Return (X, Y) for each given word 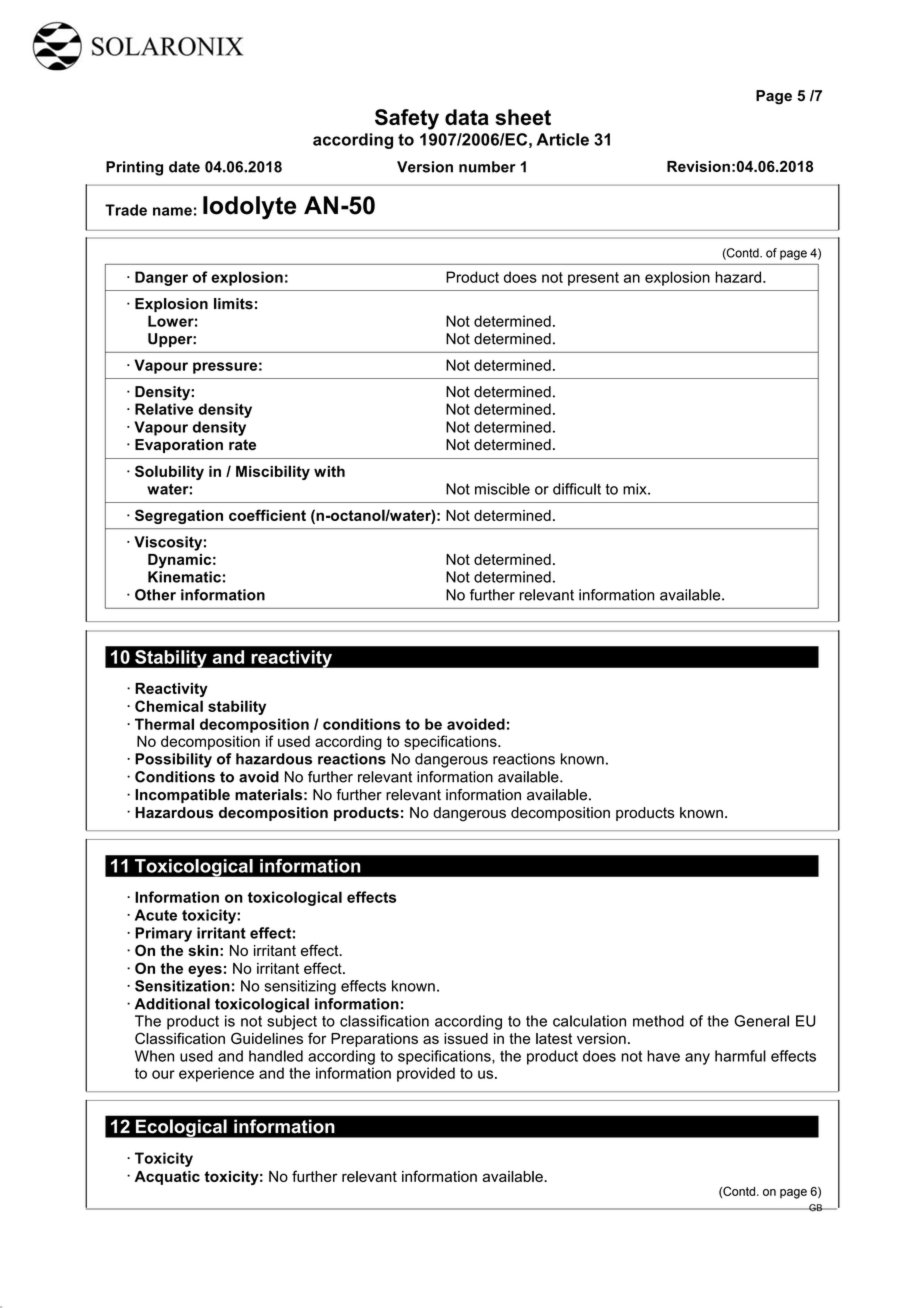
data (467, 117)
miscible (502, 489)
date (184, 167)
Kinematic (184, 577)
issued (466, 1038)
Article (563, 139)
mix (636, 489)
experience (216, 1074)
